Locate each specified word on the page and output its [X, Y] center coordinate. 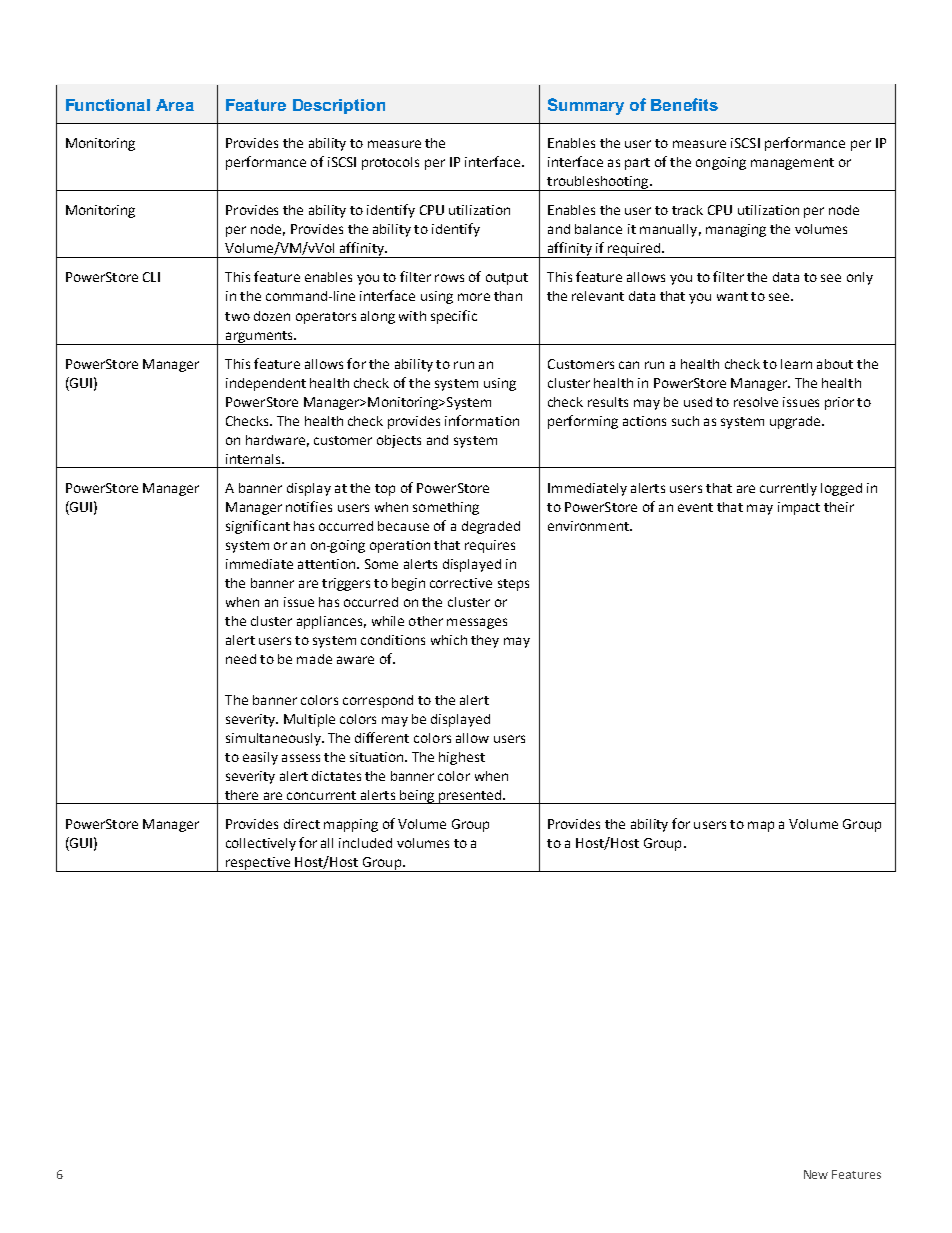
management [792, 164]
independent [266, 384]
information [482, 420]
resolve [756, 402]
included [365, 843]
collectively [261, 844]
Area [175, 105]
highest [462, 758]
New [816, 1174]
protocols [390, 163]
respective [258, 864]
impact [799, 508]
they [485, 641]
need [241, 659]
